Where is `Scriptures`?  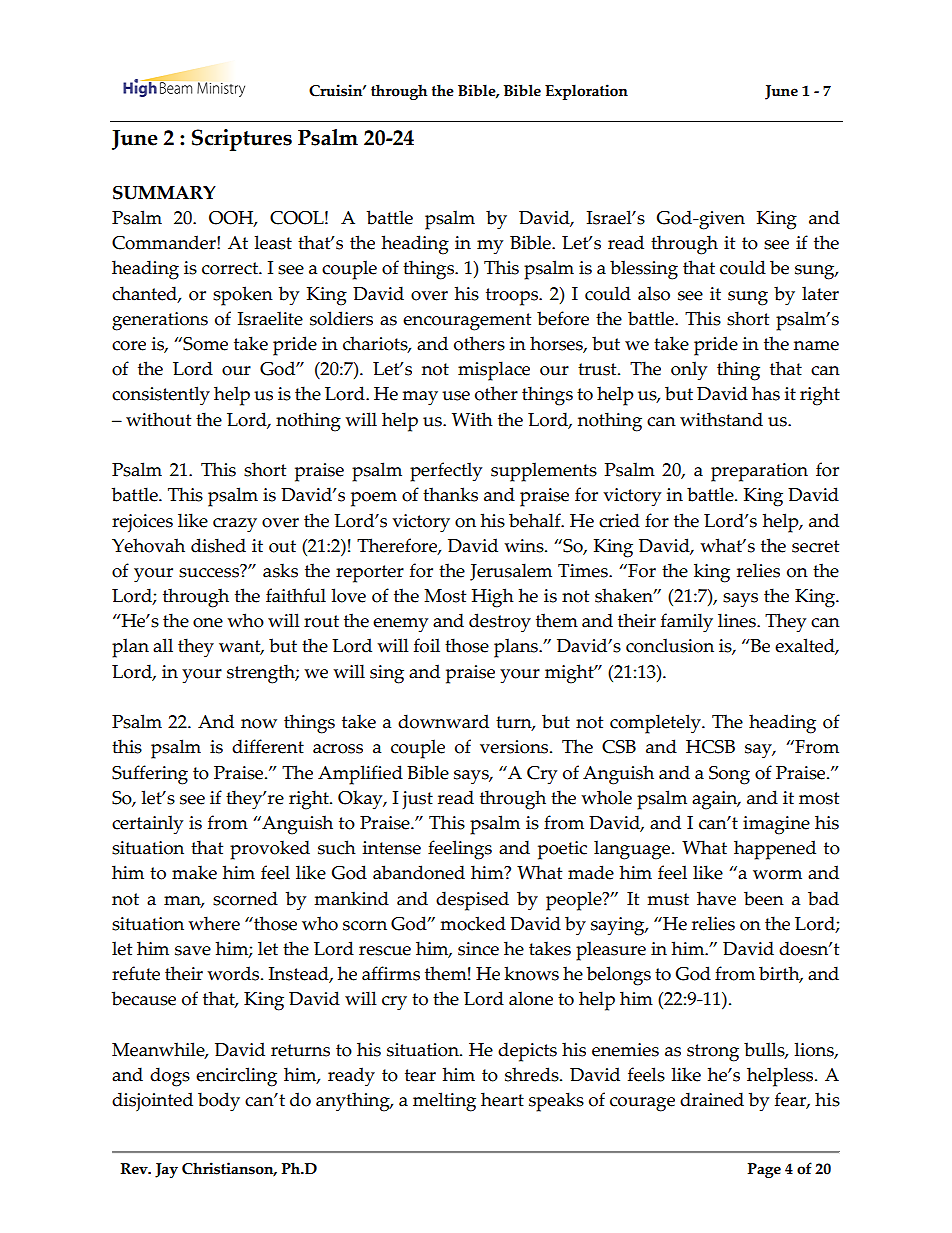
Scriptures is located at coordinates (242, 140).
